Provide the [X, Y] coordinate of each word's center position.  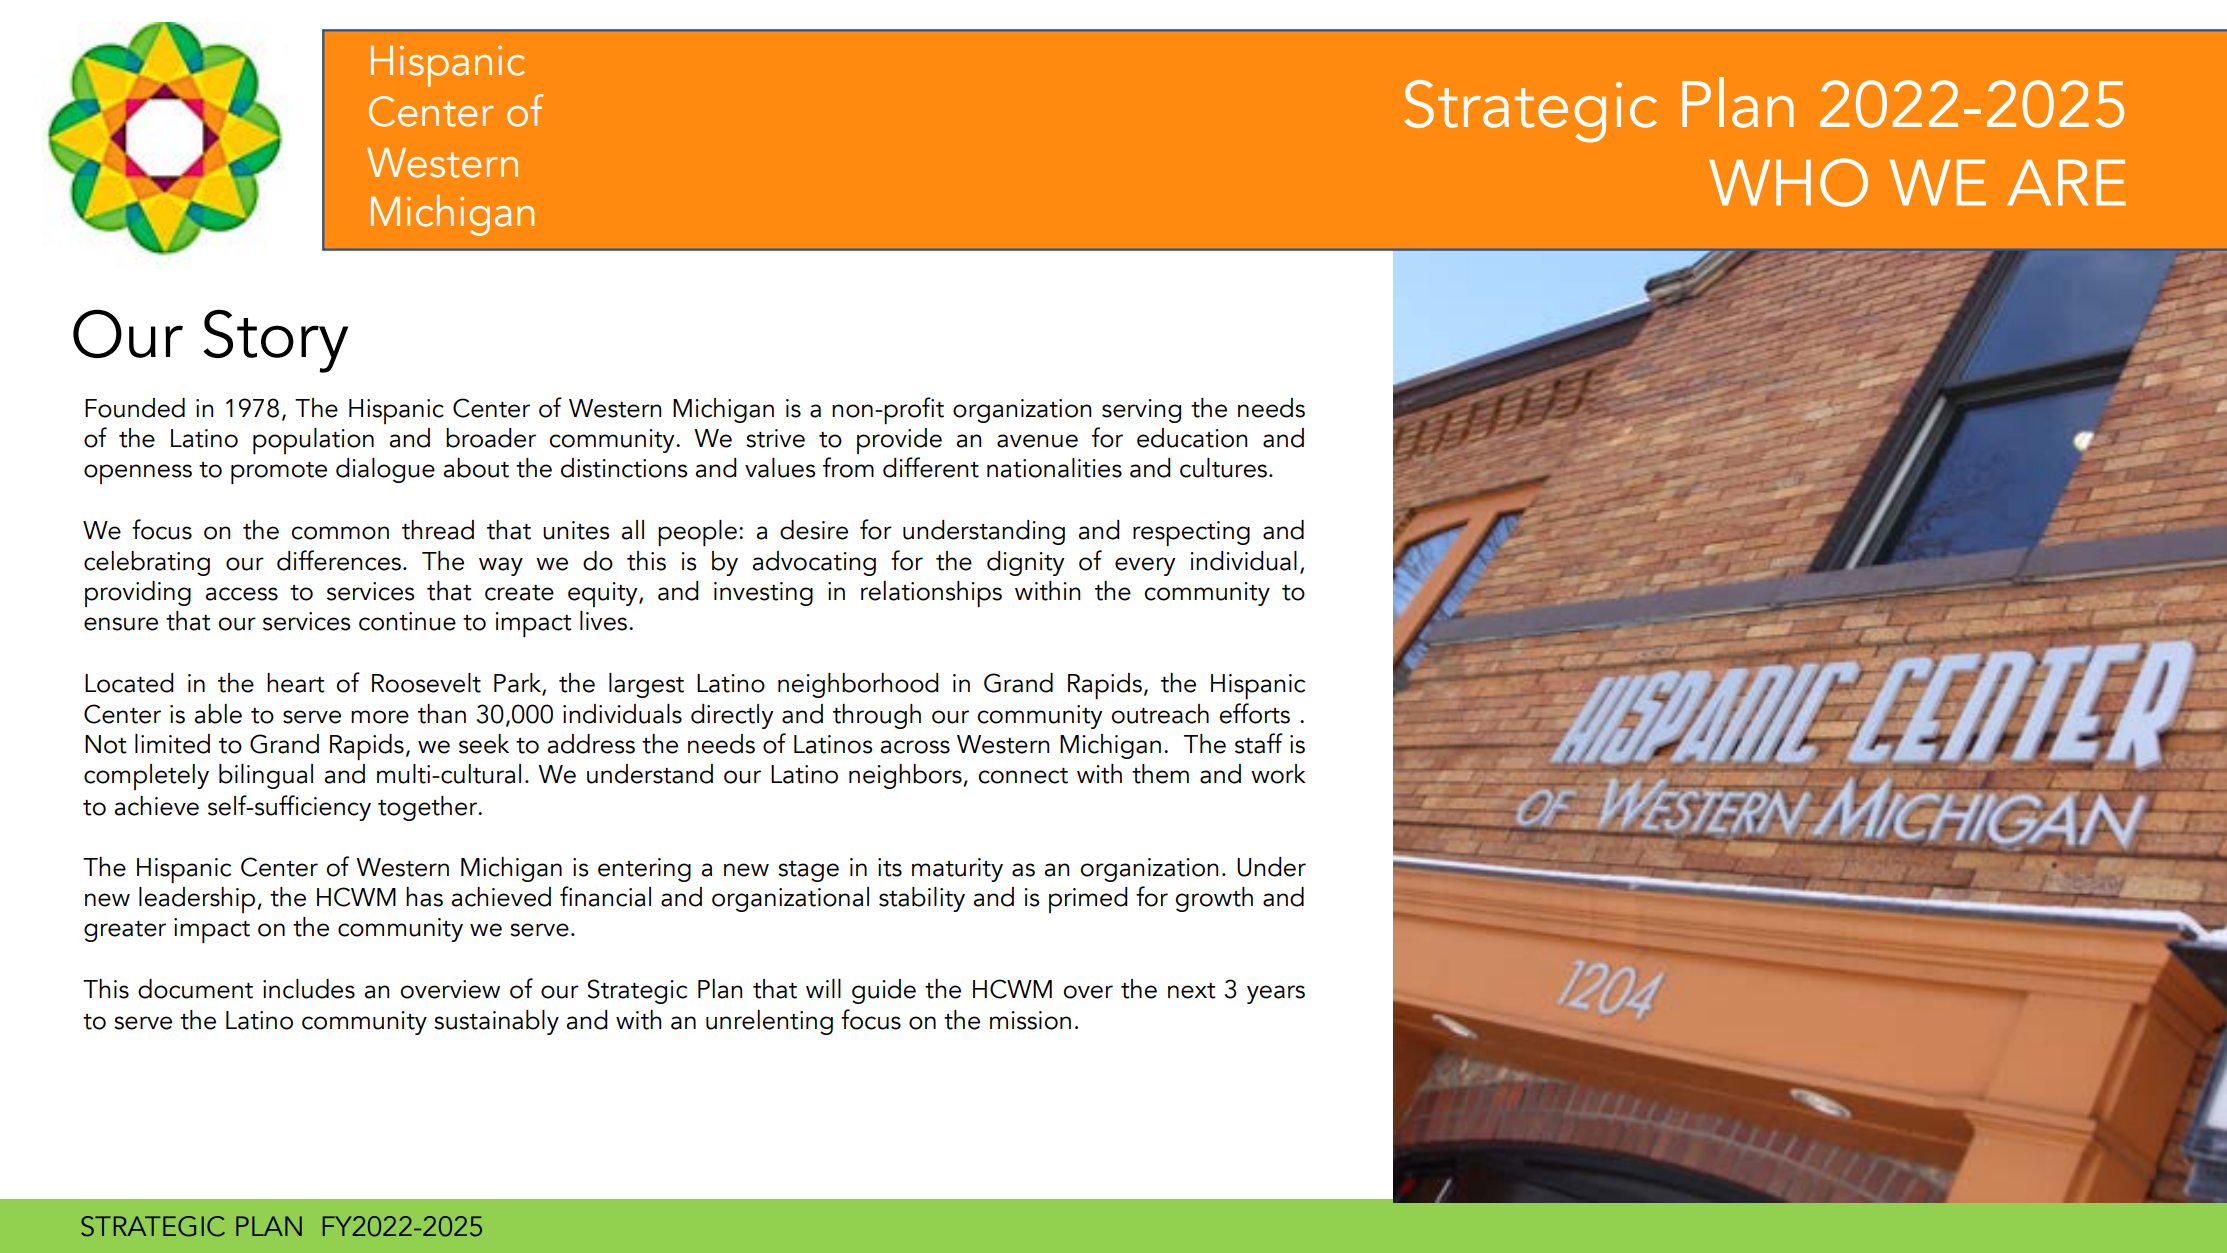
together [429, 808]
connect [1023, 776]
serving [1141, 411]
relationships [931, 594]
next [1192, 991]
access [242, 594]
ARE [2066, 182]
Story [275, 341]
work [1278, 774]
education [1192, 438]
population [313, 441]
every [1145, 566]
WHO [1788, 182]
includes [309, 989]
